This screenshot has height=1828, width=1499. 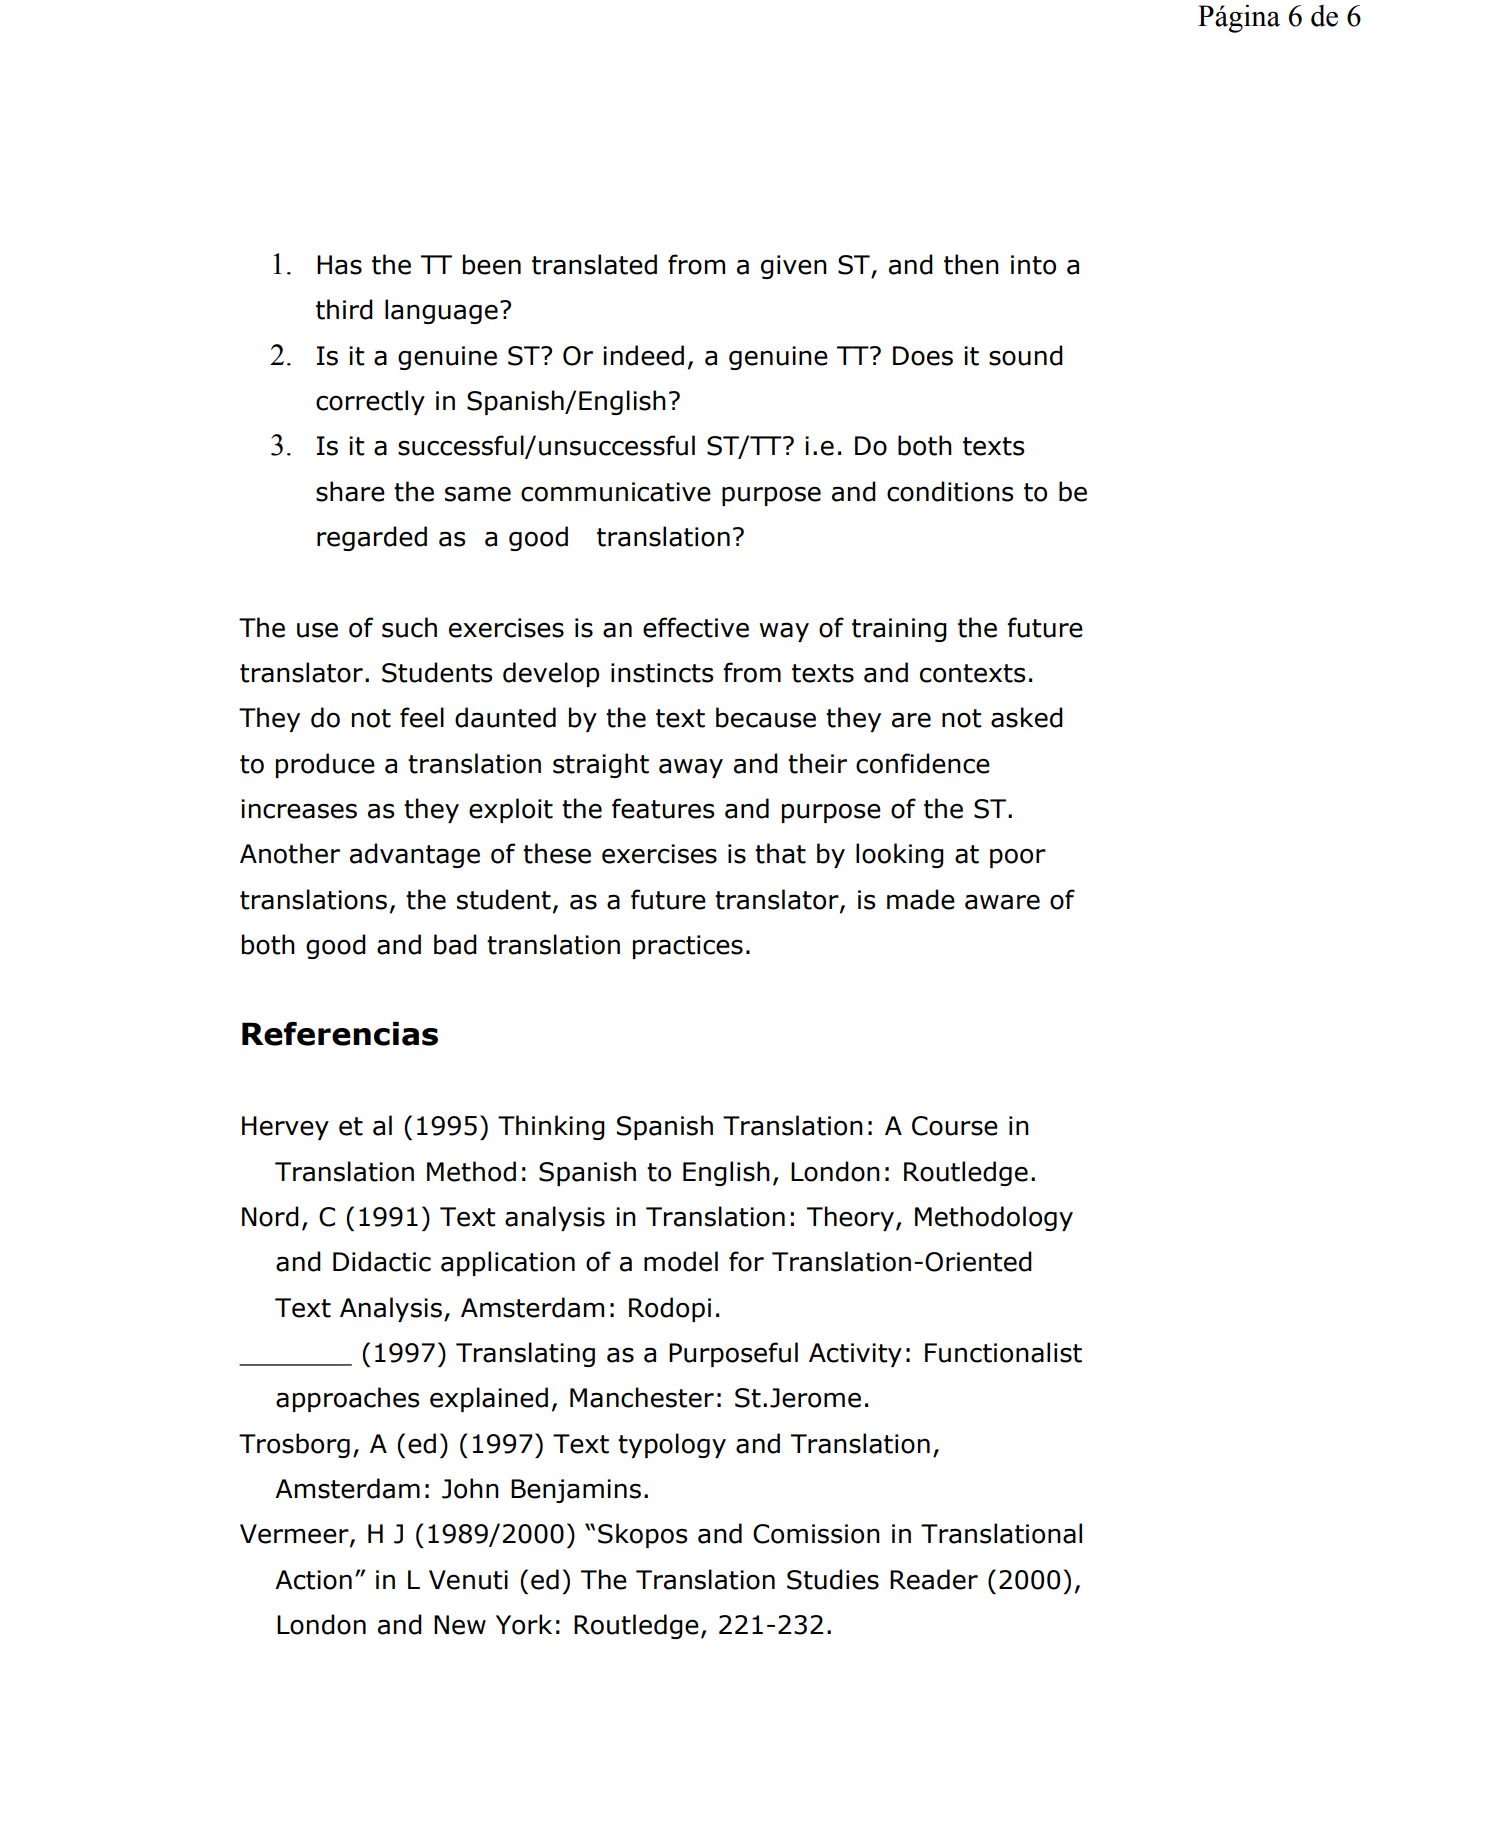 What do you see at coordinates (971, 264) in the screenshot?
I see `then` at bounding box center [971, 264].
